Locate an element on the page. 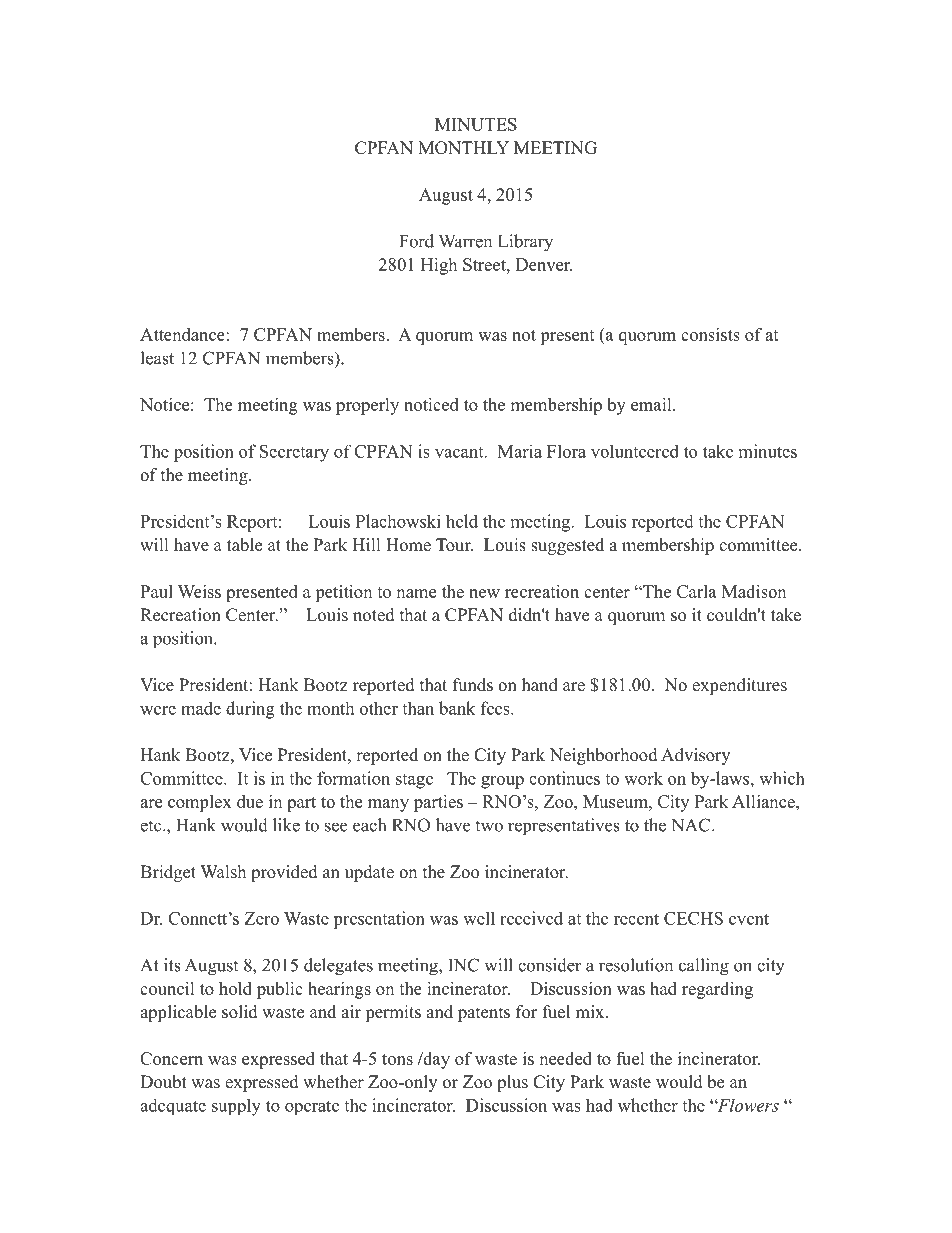 Image resolution: width=952 pixels, height=1233 pixels. supply is located at coordinates (236, 1107).
